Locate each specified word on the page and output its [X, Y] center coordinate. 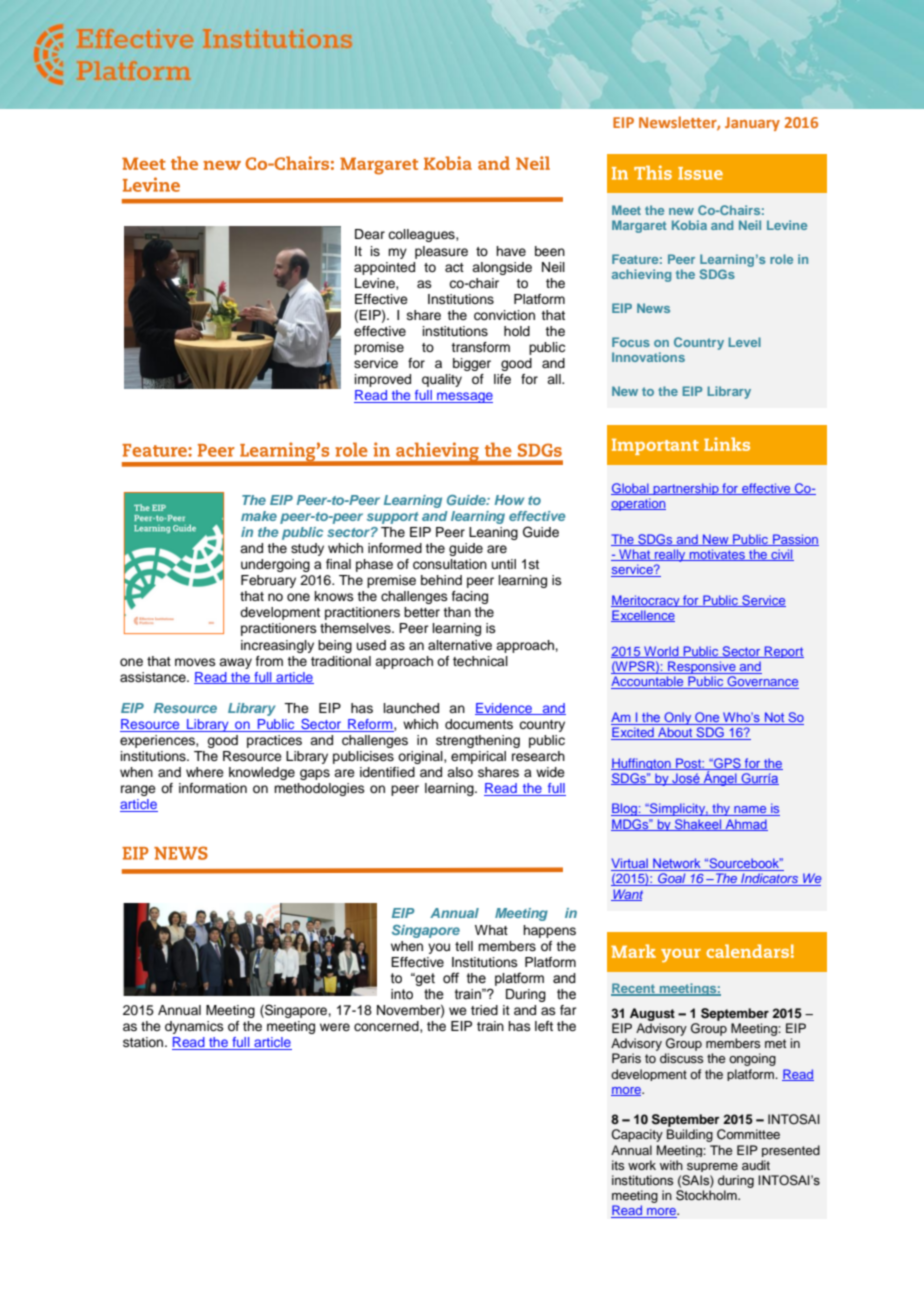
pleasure [441, 252]
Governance [762, 682]
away [235, 663]
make [259, 516]
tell [464, 946]
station [144, 1042]
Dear [370, 234]
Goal [672, 879]
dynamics [194, 1027]
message [464, 397]
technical [480, 661]
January [752, 124]
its [618, 1165]
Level [744, 342]
